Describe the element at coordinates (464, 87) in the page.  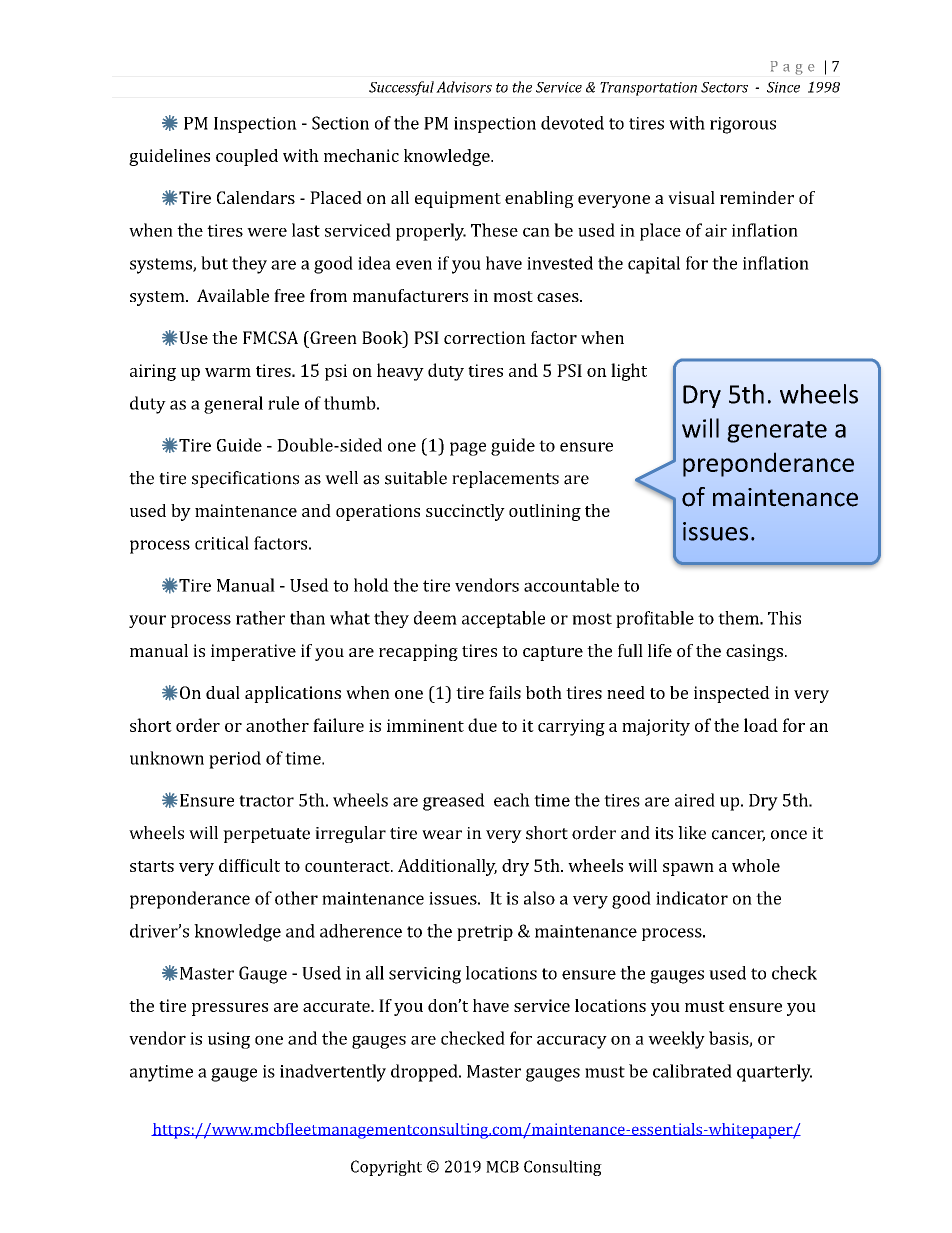
I see `Advisors` at that location.
